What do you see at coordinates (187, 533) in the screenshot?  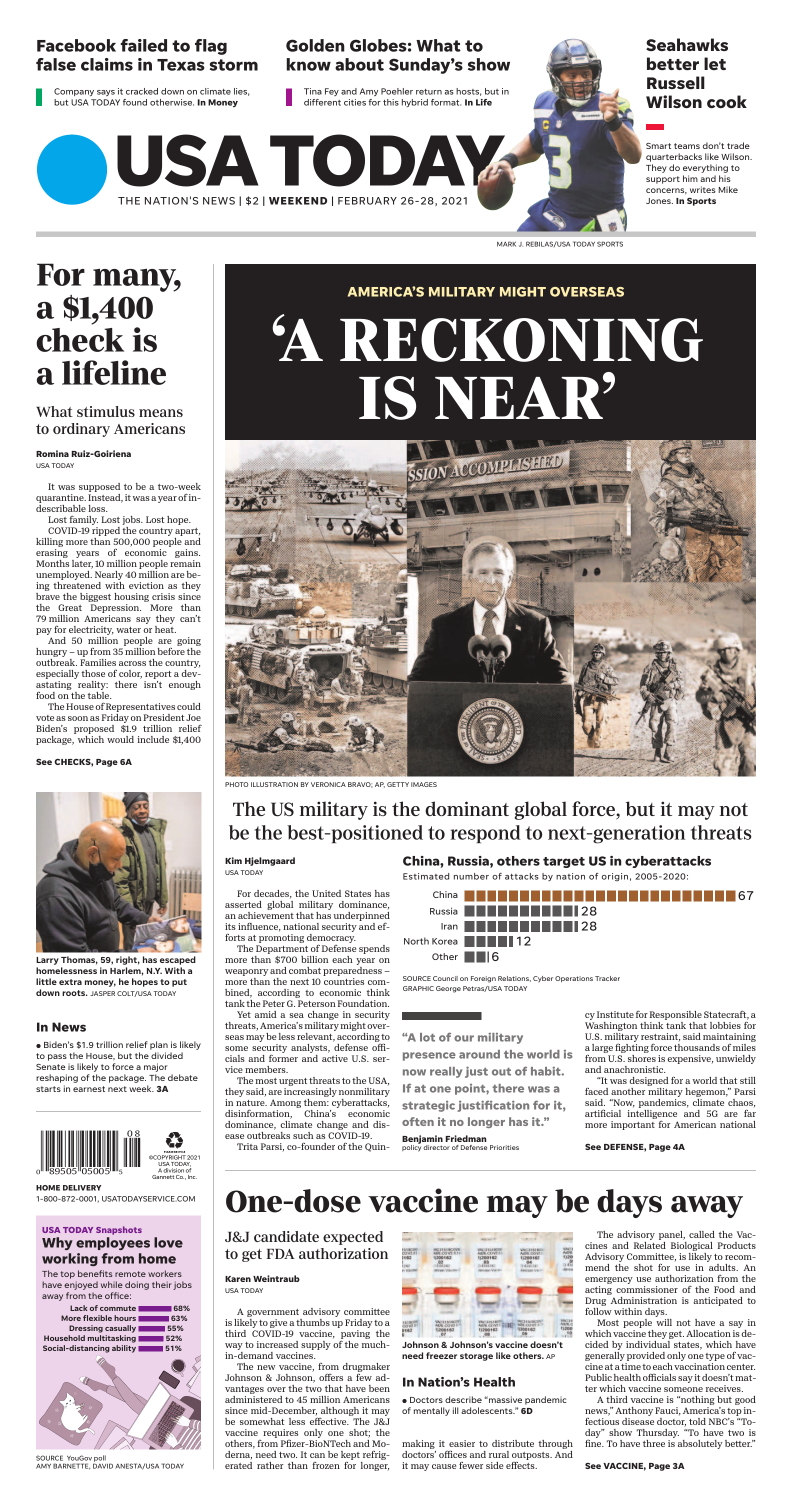 I see `apart` at bounding box center [187, 533].
